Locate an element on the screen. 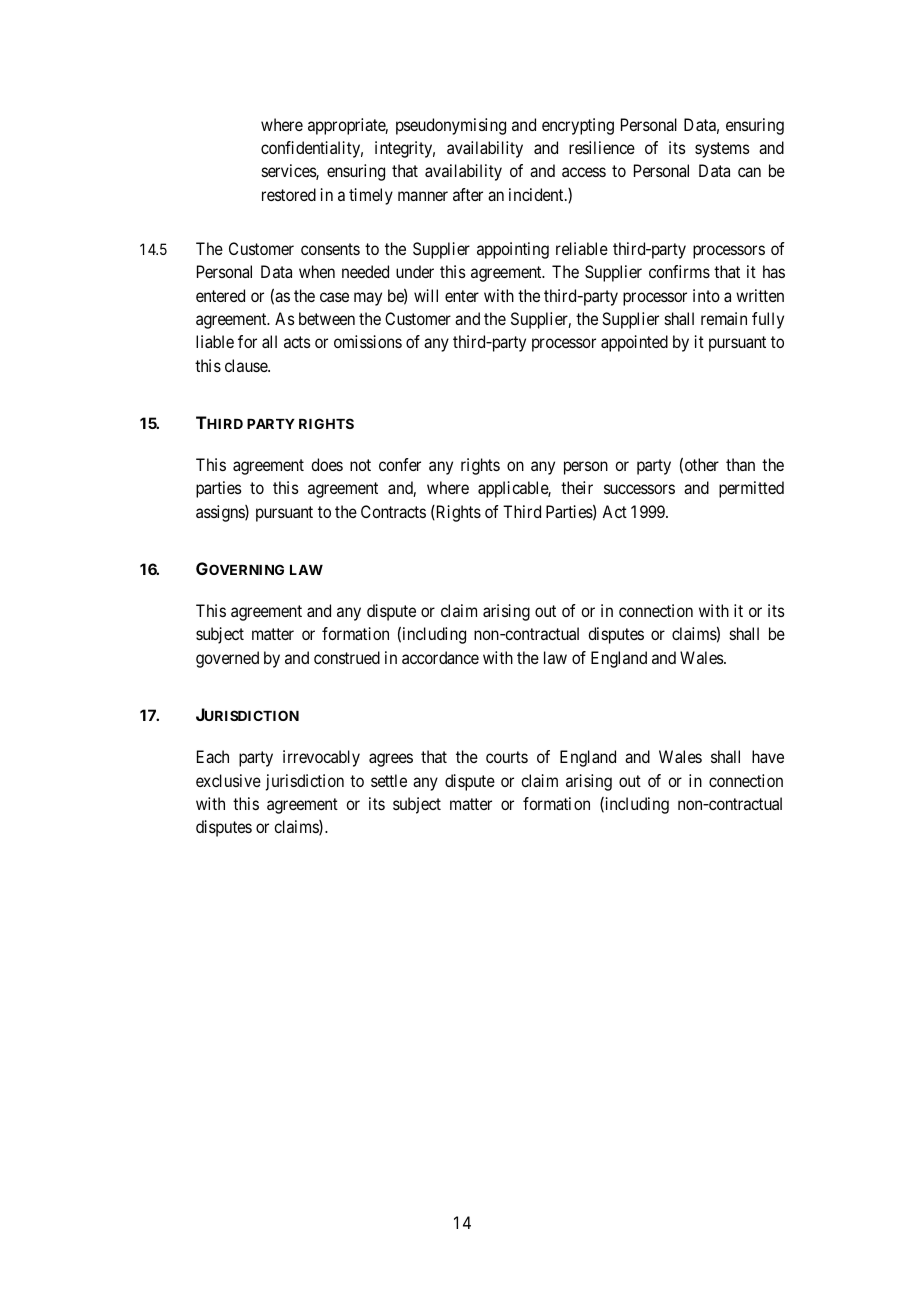  systems is located at coordinates (722, 150).
